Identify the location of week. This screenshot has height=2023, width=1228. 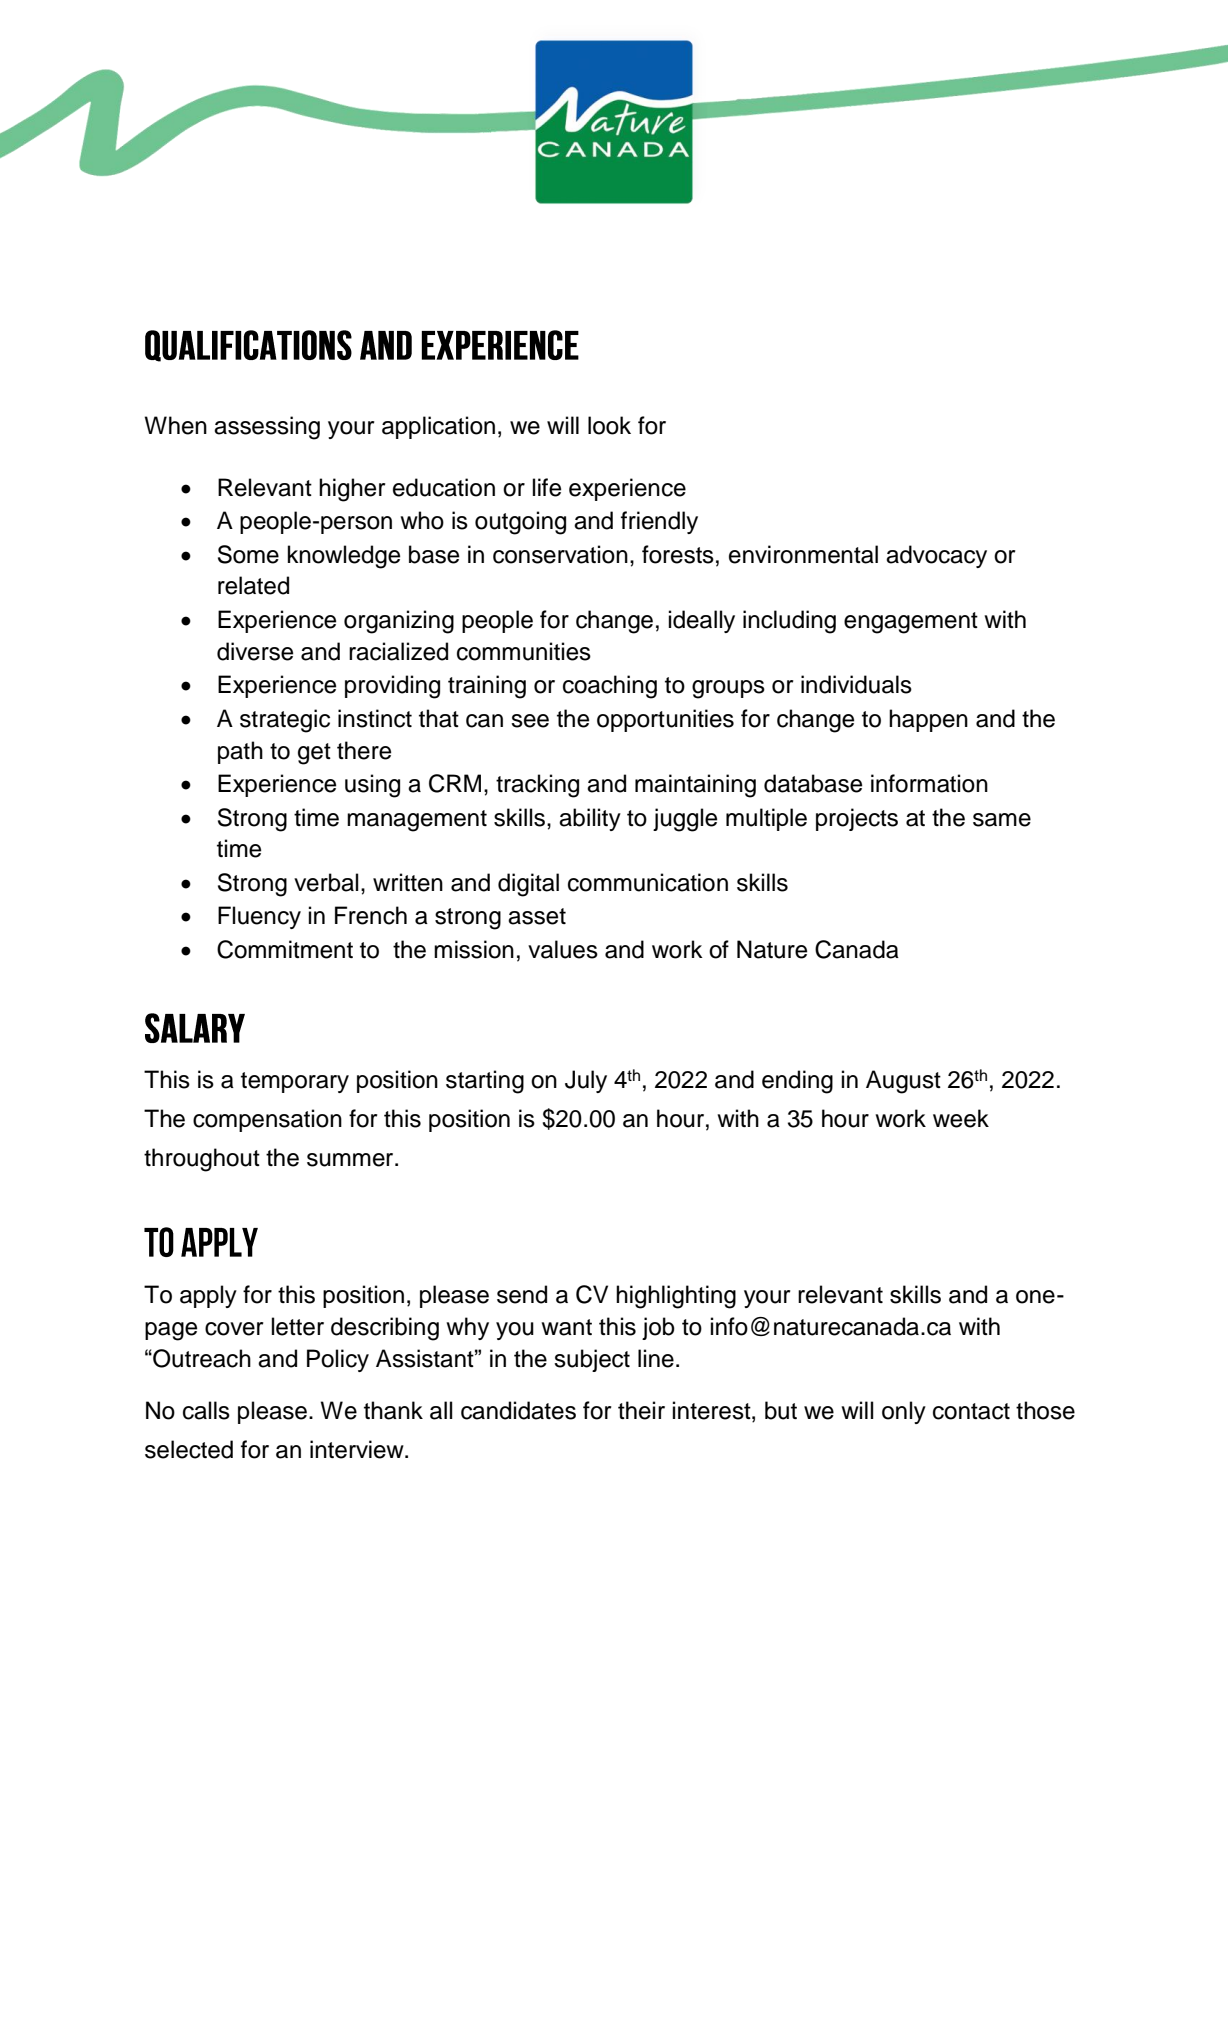
(961, 1118).
